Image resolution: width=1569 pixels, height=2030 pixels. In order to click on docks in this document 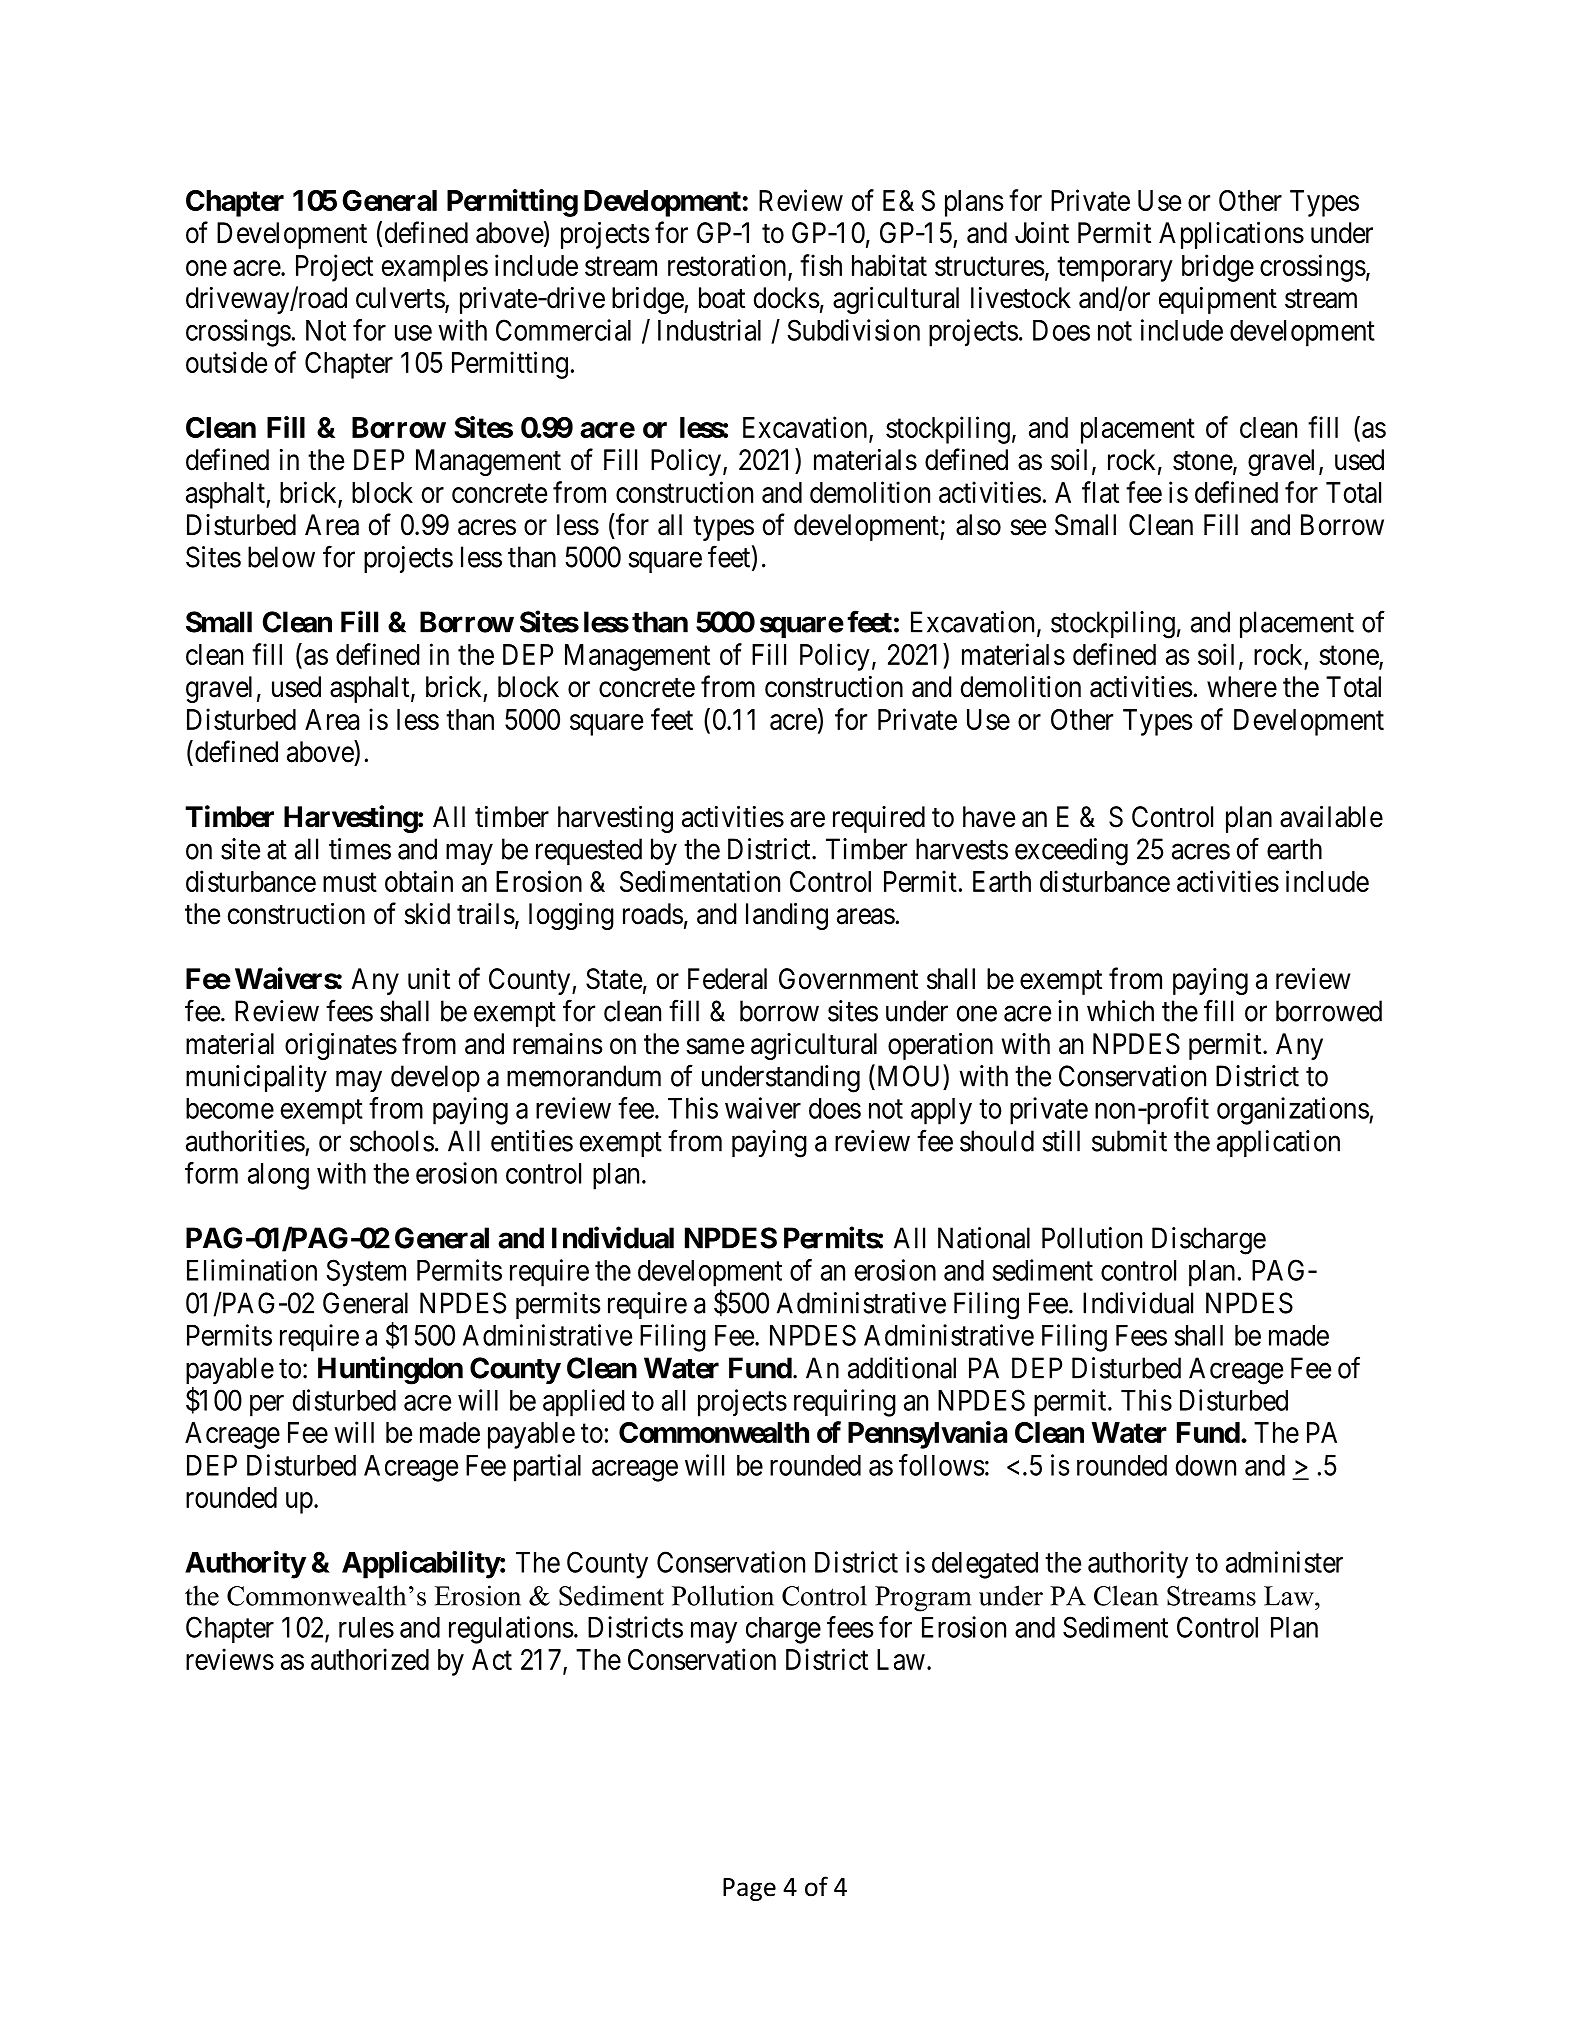, I will do `click(787, 298)`.
